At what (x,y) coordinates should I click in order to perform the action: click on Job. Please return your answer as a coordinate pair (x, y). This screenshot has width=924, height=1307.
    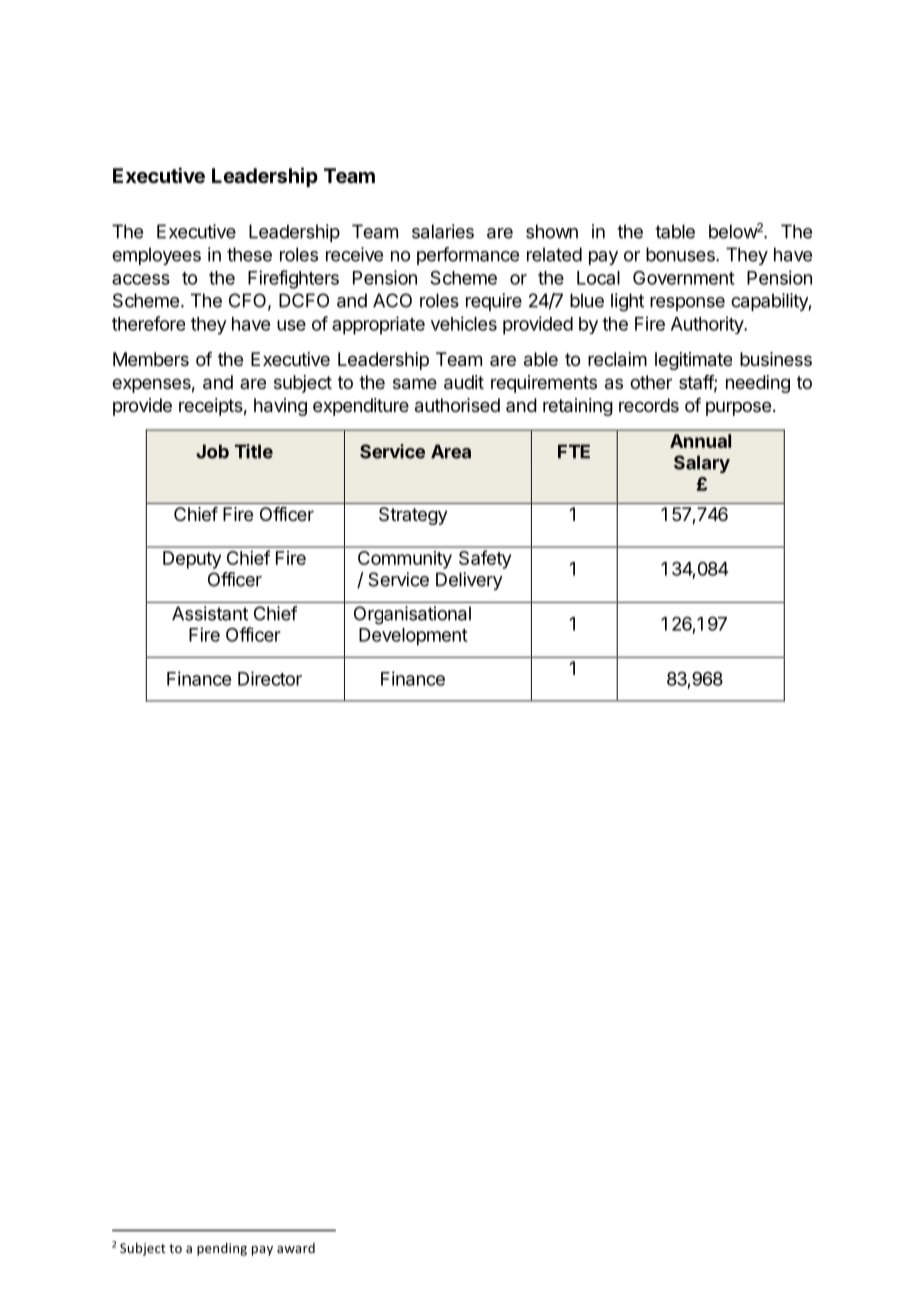
    Looking at the image, I should click on (212, 451).
